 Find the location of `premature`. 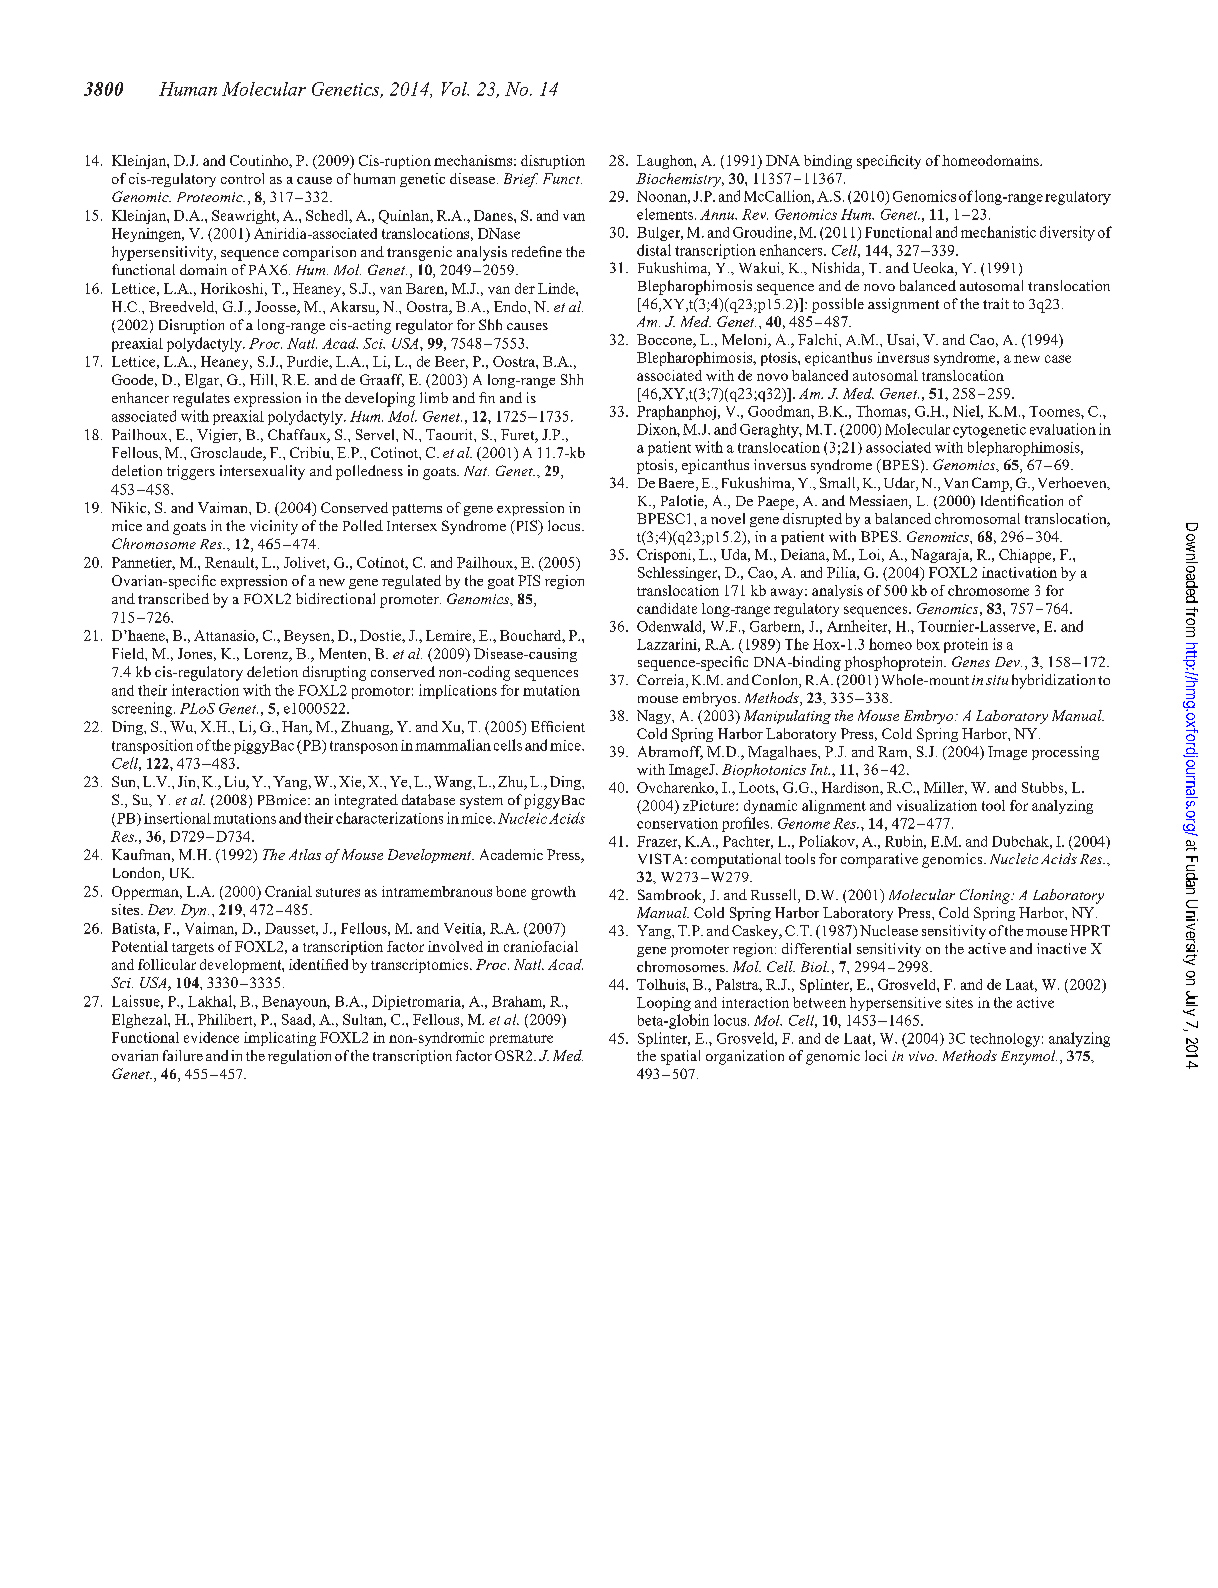

premature is located at coordinates (521, 1040).
